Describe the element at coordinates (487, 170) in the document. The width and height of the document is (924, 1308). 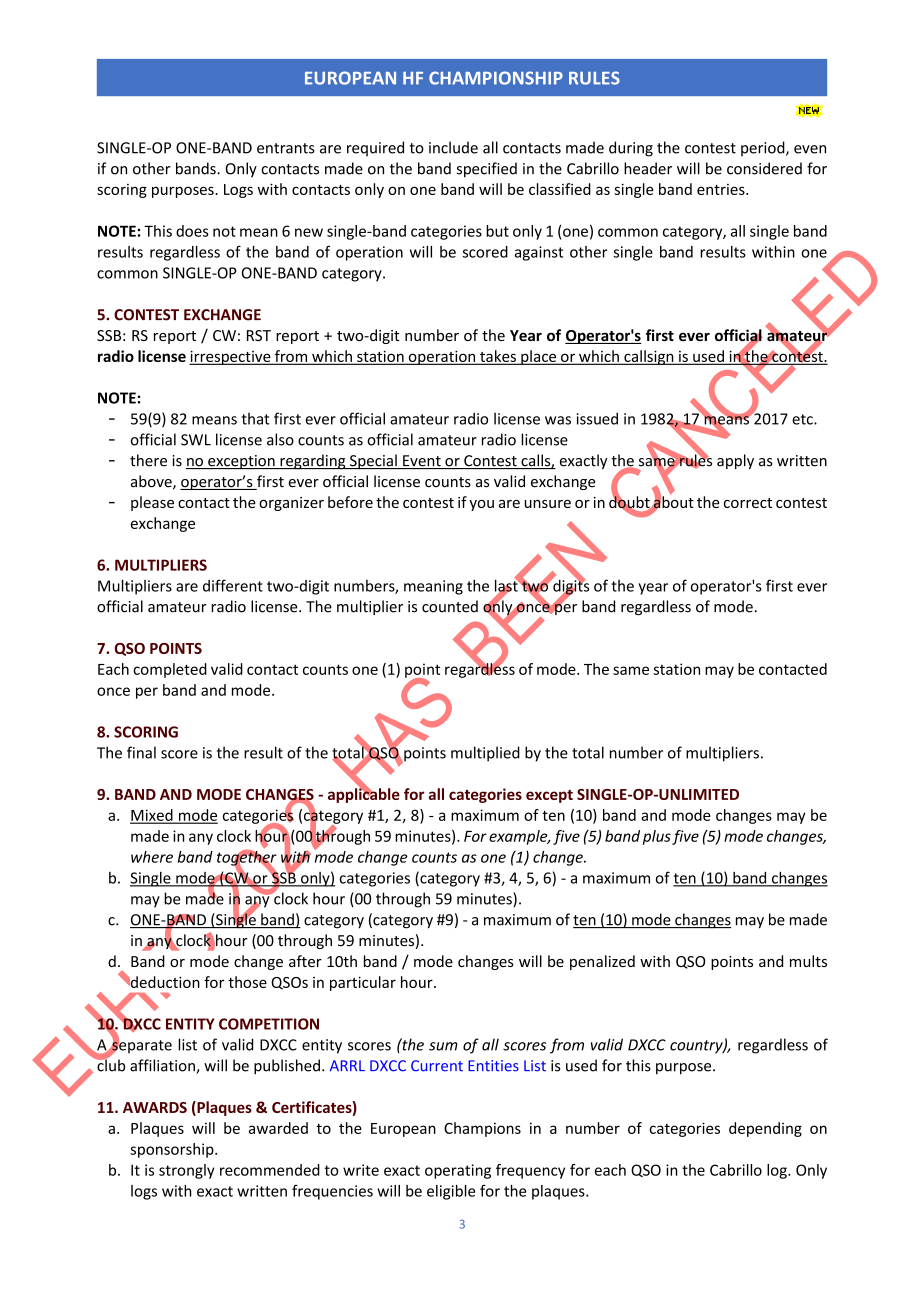
I see `specified` at that location.
